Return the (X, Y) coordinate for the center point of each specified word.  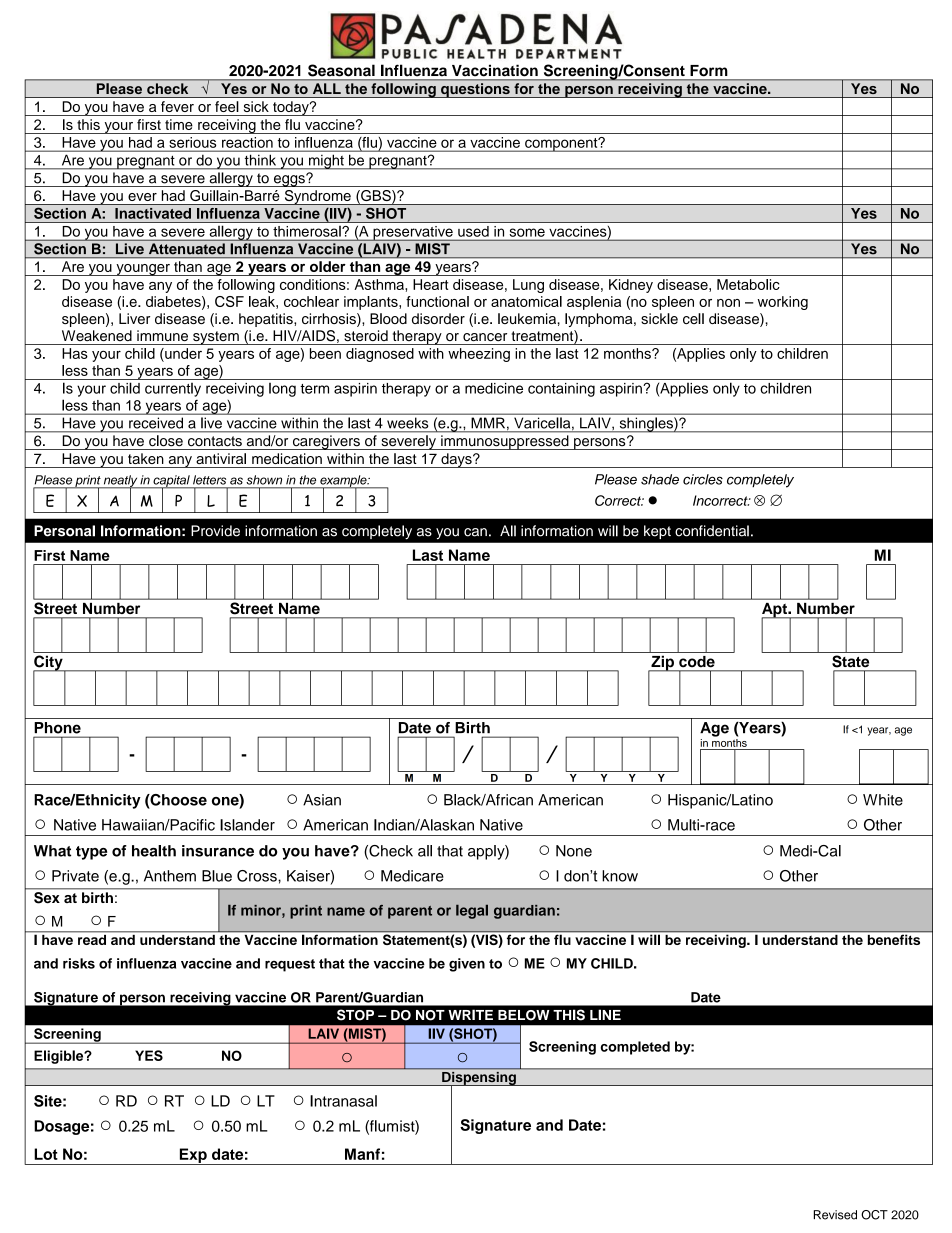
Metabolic (748, 284)
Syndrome (317, 197)
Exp (193, 1156)
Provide (215, 531)
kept (657, 532)
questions (475, 90)
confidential (712, 531)
